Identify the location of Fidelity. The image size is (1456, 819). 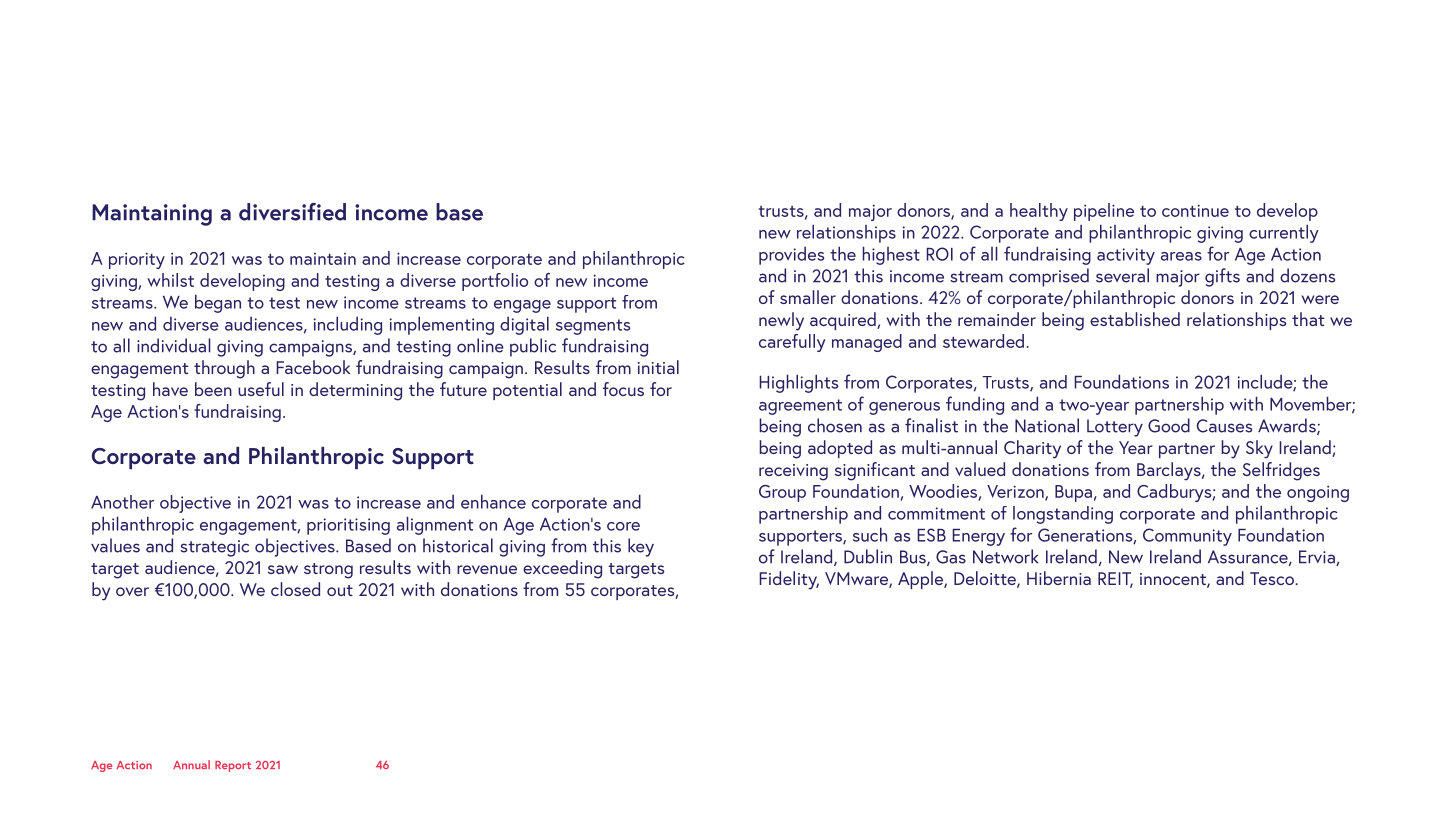
(789, 580).
